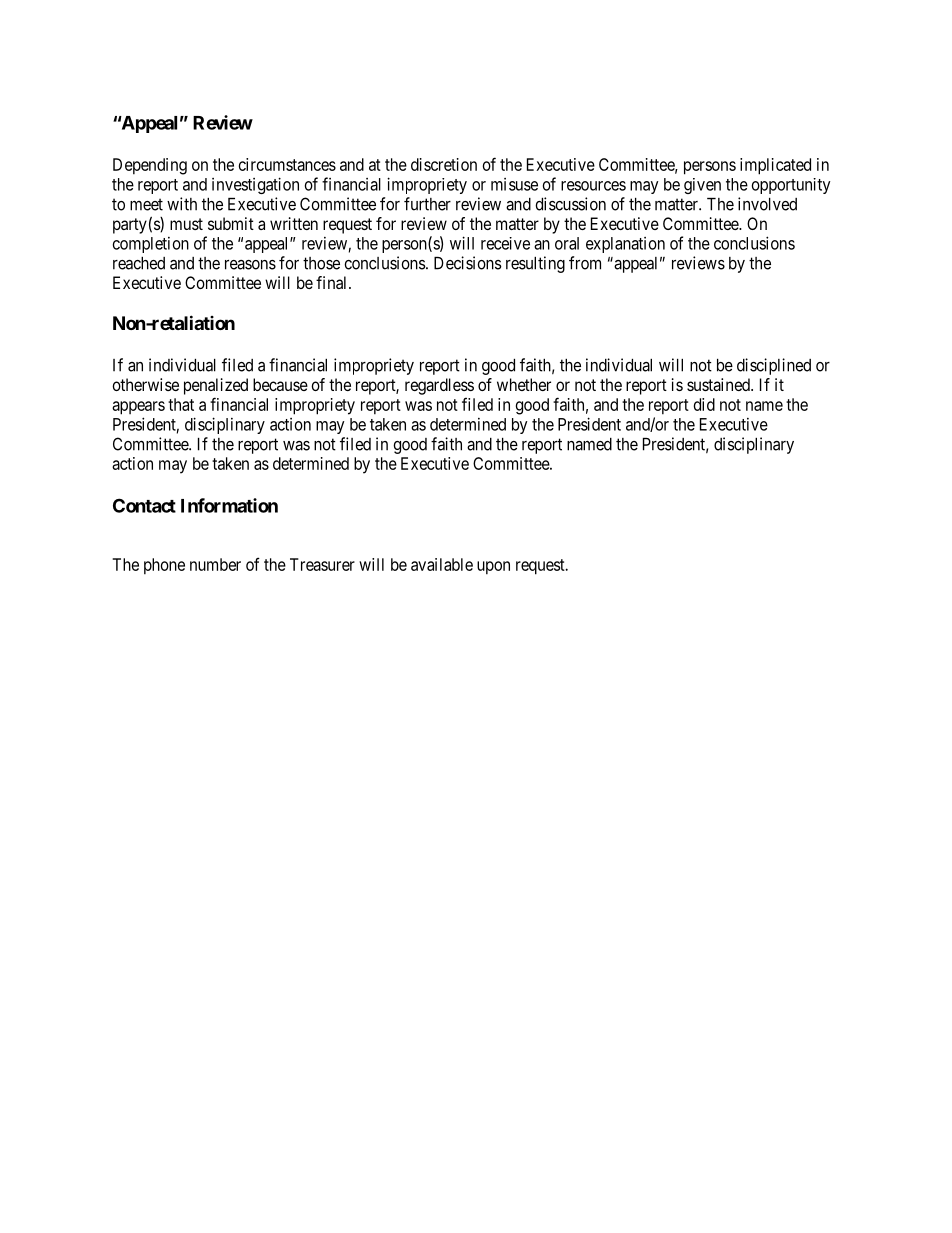 This screenshot has width=952, height=1233. I want to click on Information, so click(229, 505).
